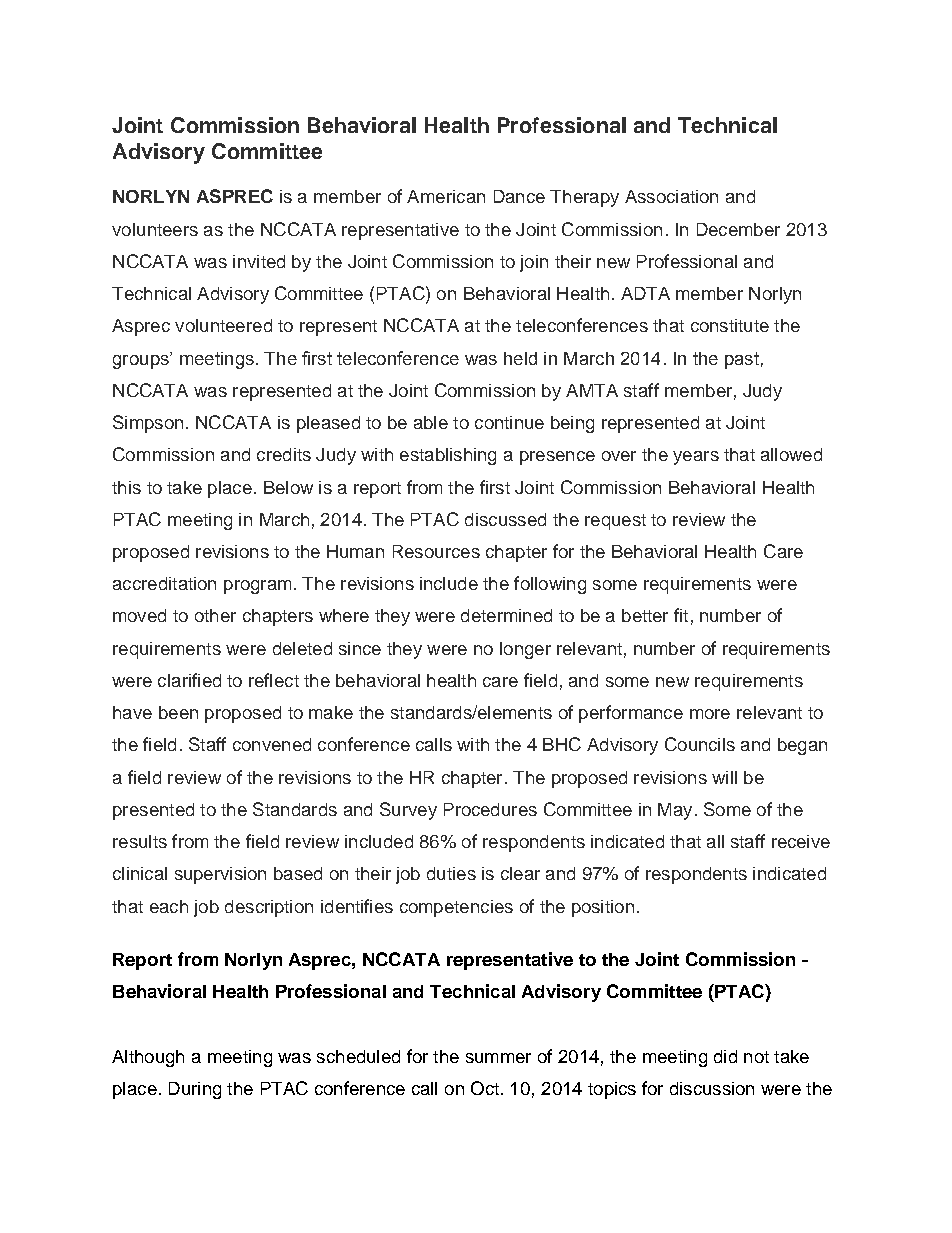 This image has width=952, height=1233. Describe the element at coordinates (272, 744) in the image. I see `convened` at that location.
